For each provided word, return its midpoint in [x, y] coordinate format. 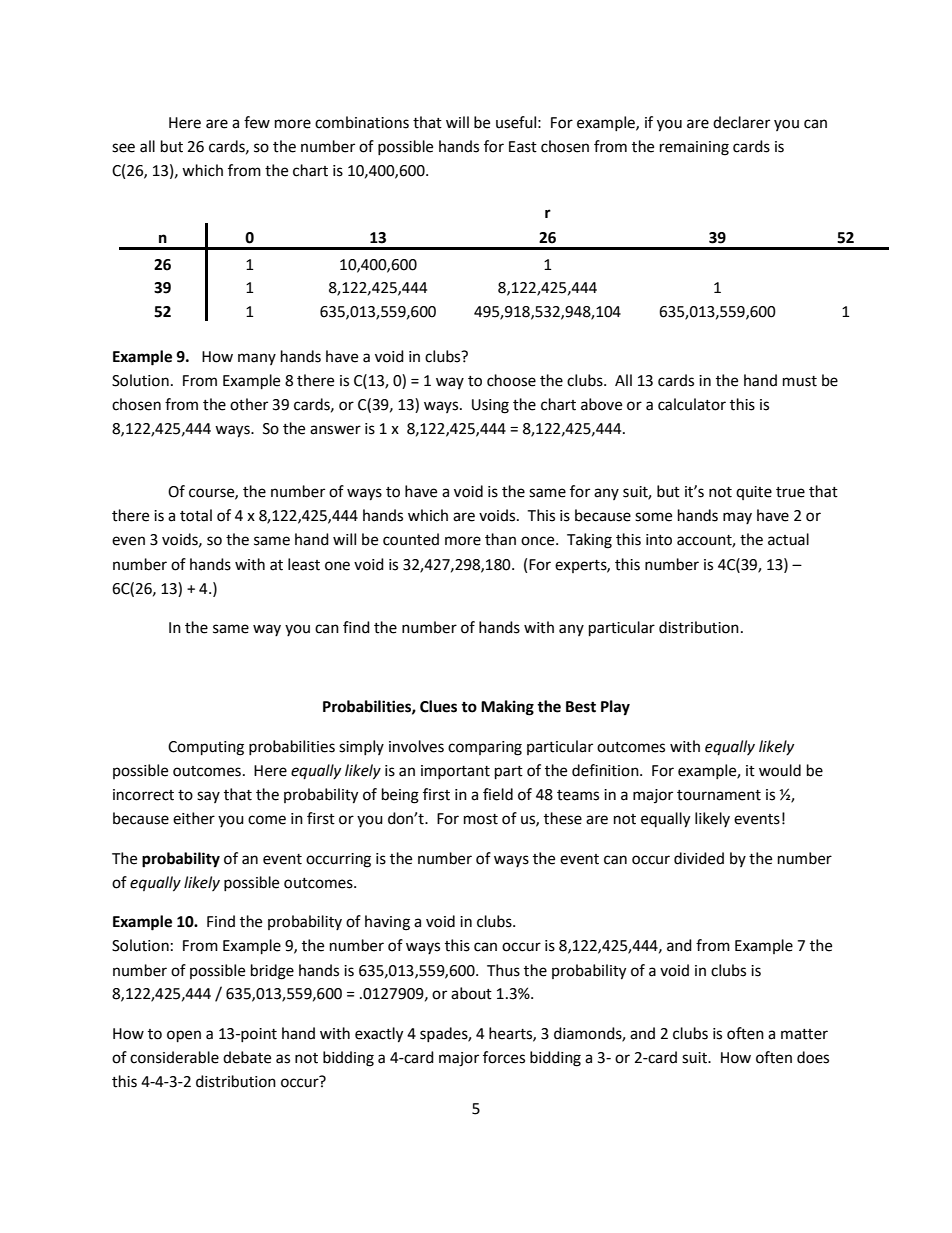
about [471, 993]
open [184, 1036]
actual [788, 539]
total [196, 515]
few [257, 122]
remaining [694, 148]
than [500, 539]
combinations [362, 122]
